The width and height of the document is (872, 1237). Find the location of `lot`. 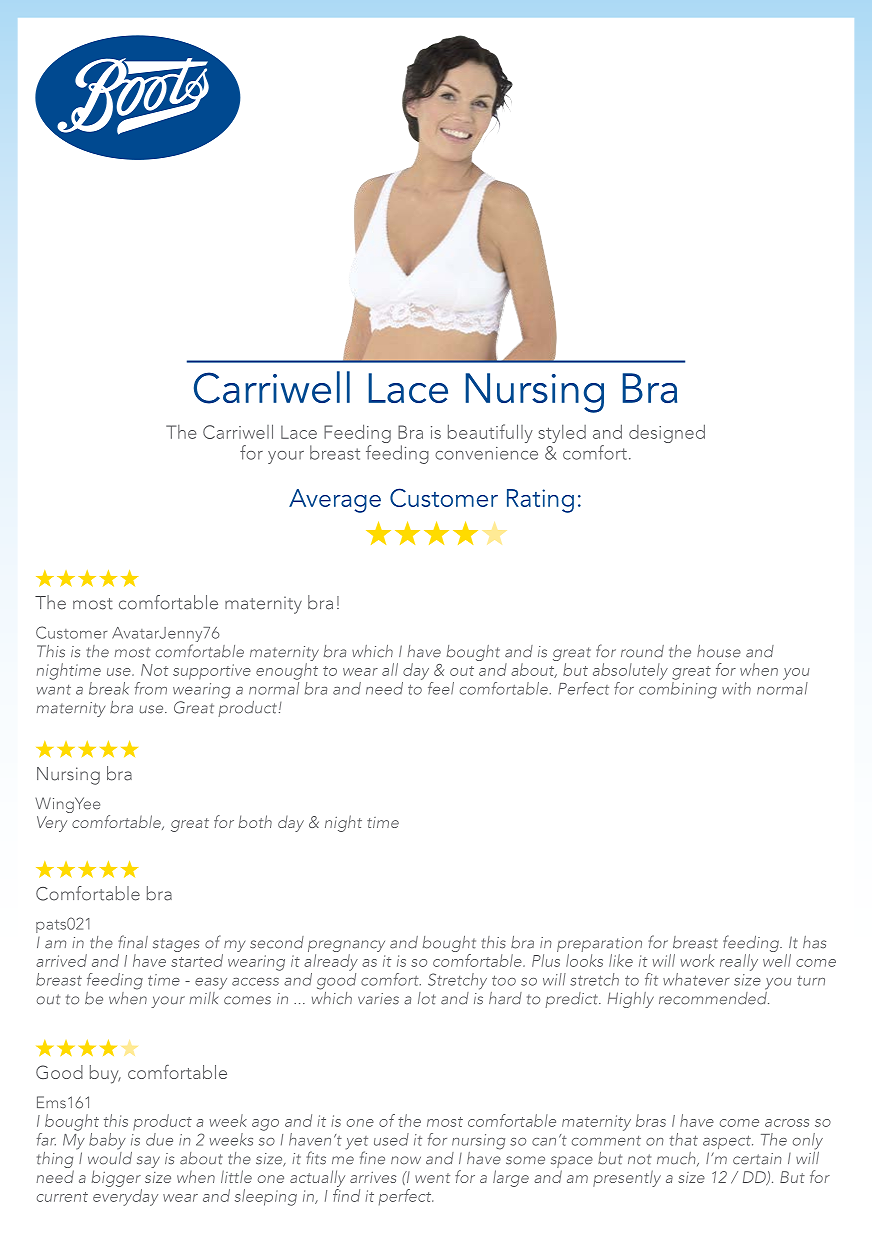

lot is located at coordinates (427, 998).
